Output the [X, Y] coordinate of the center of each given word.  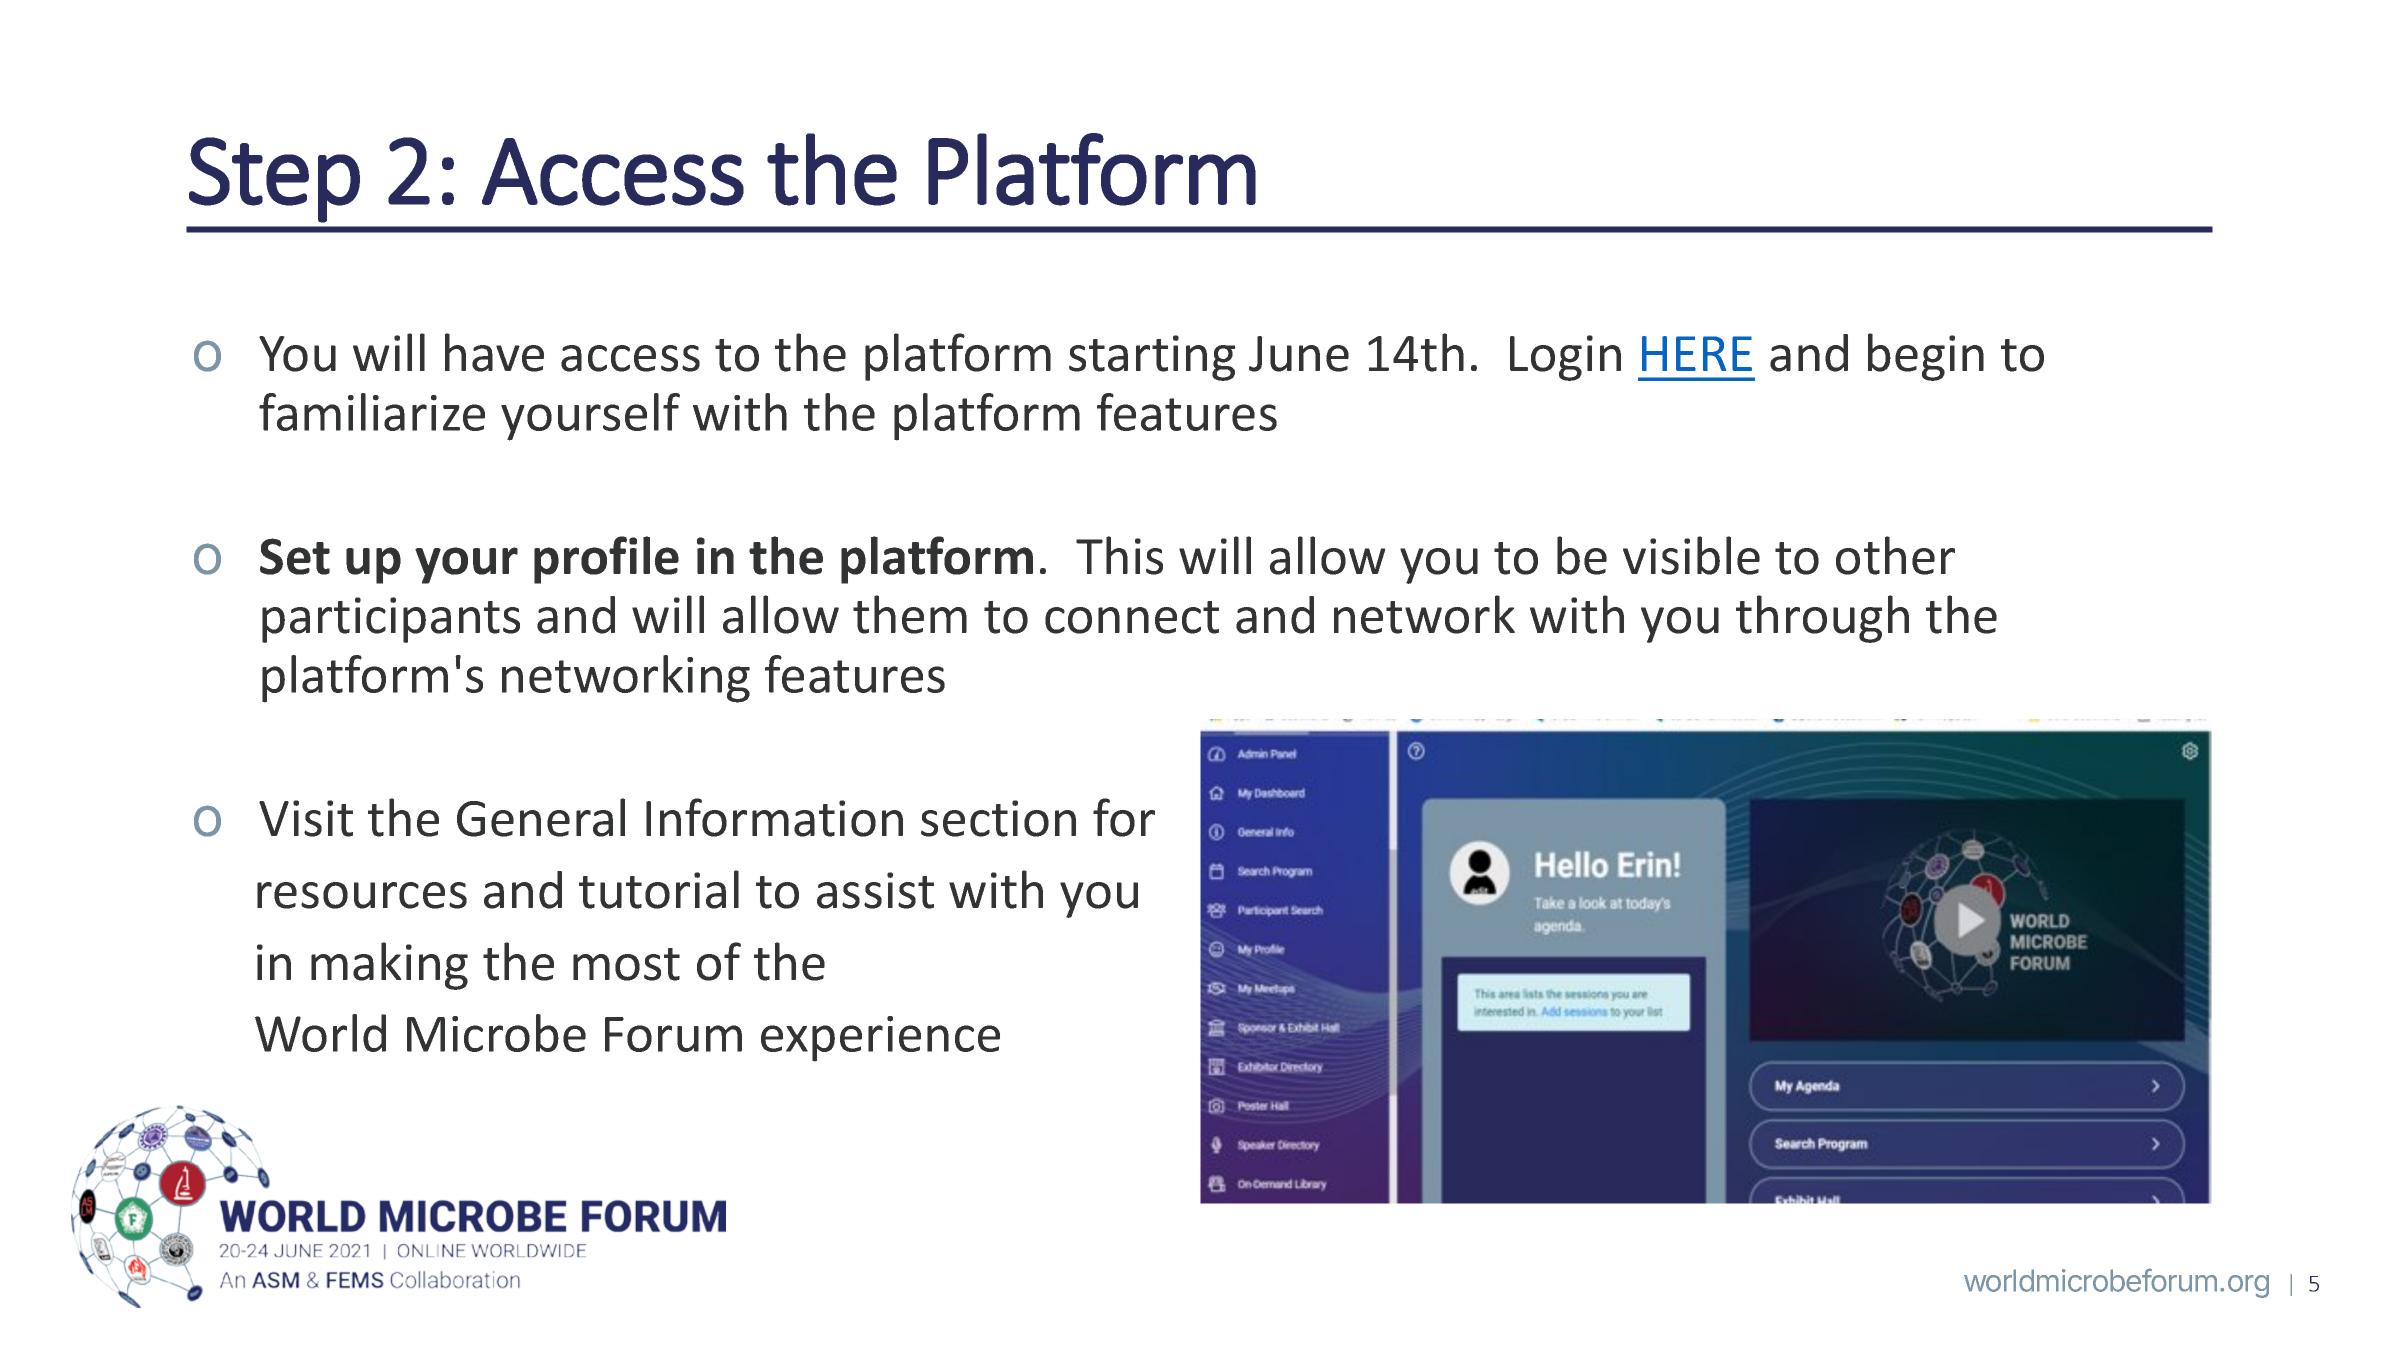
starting [1152, 358]
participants [391, 620]
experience [880, 1039]
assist [875, 890]
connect [1132, 617]
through [1822, 619]
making [389, 966]
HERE [1697, 353]
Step [274, 180]
